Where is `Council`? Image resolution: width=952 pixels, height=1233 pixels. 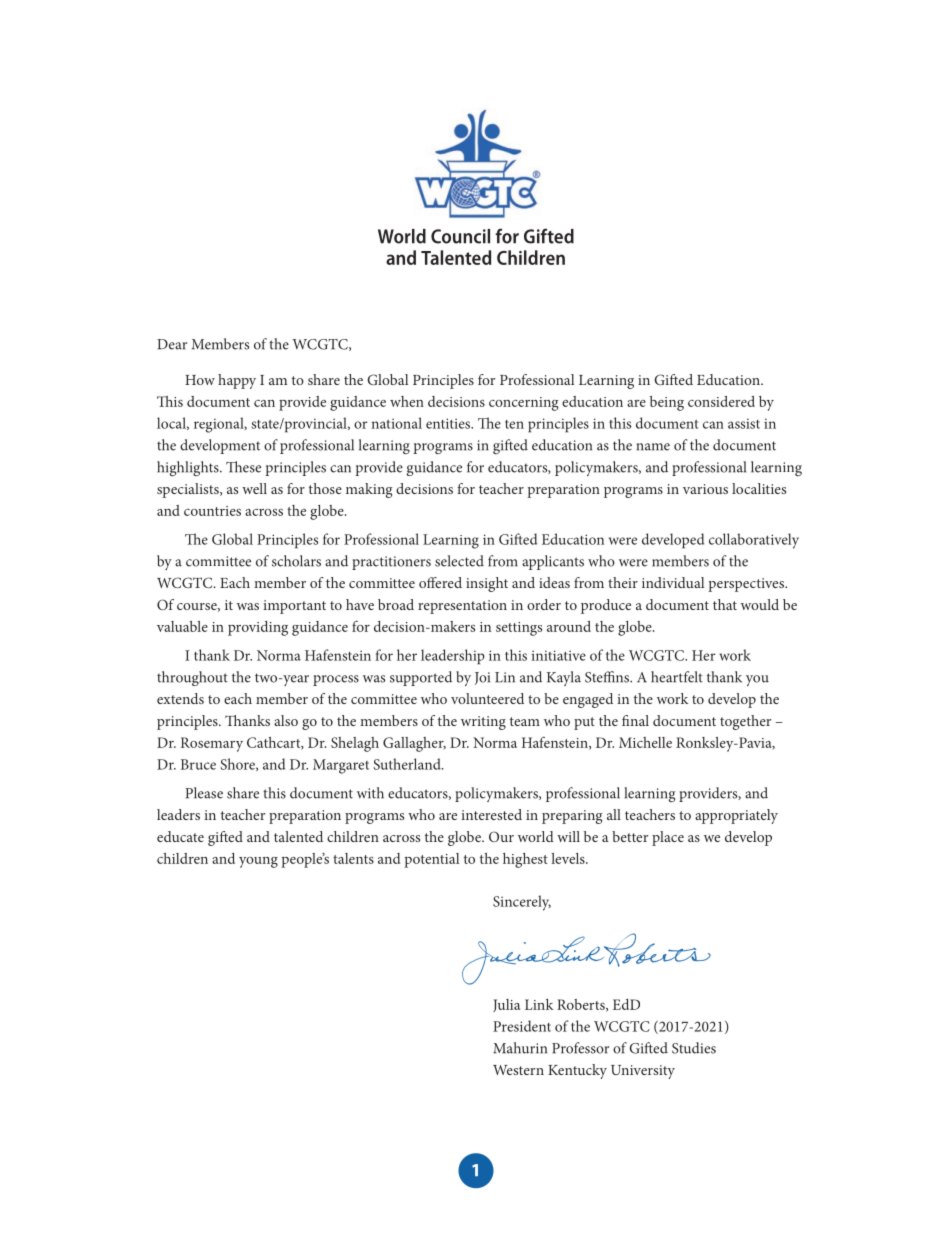 Council is located at coordinates (460, 236).
